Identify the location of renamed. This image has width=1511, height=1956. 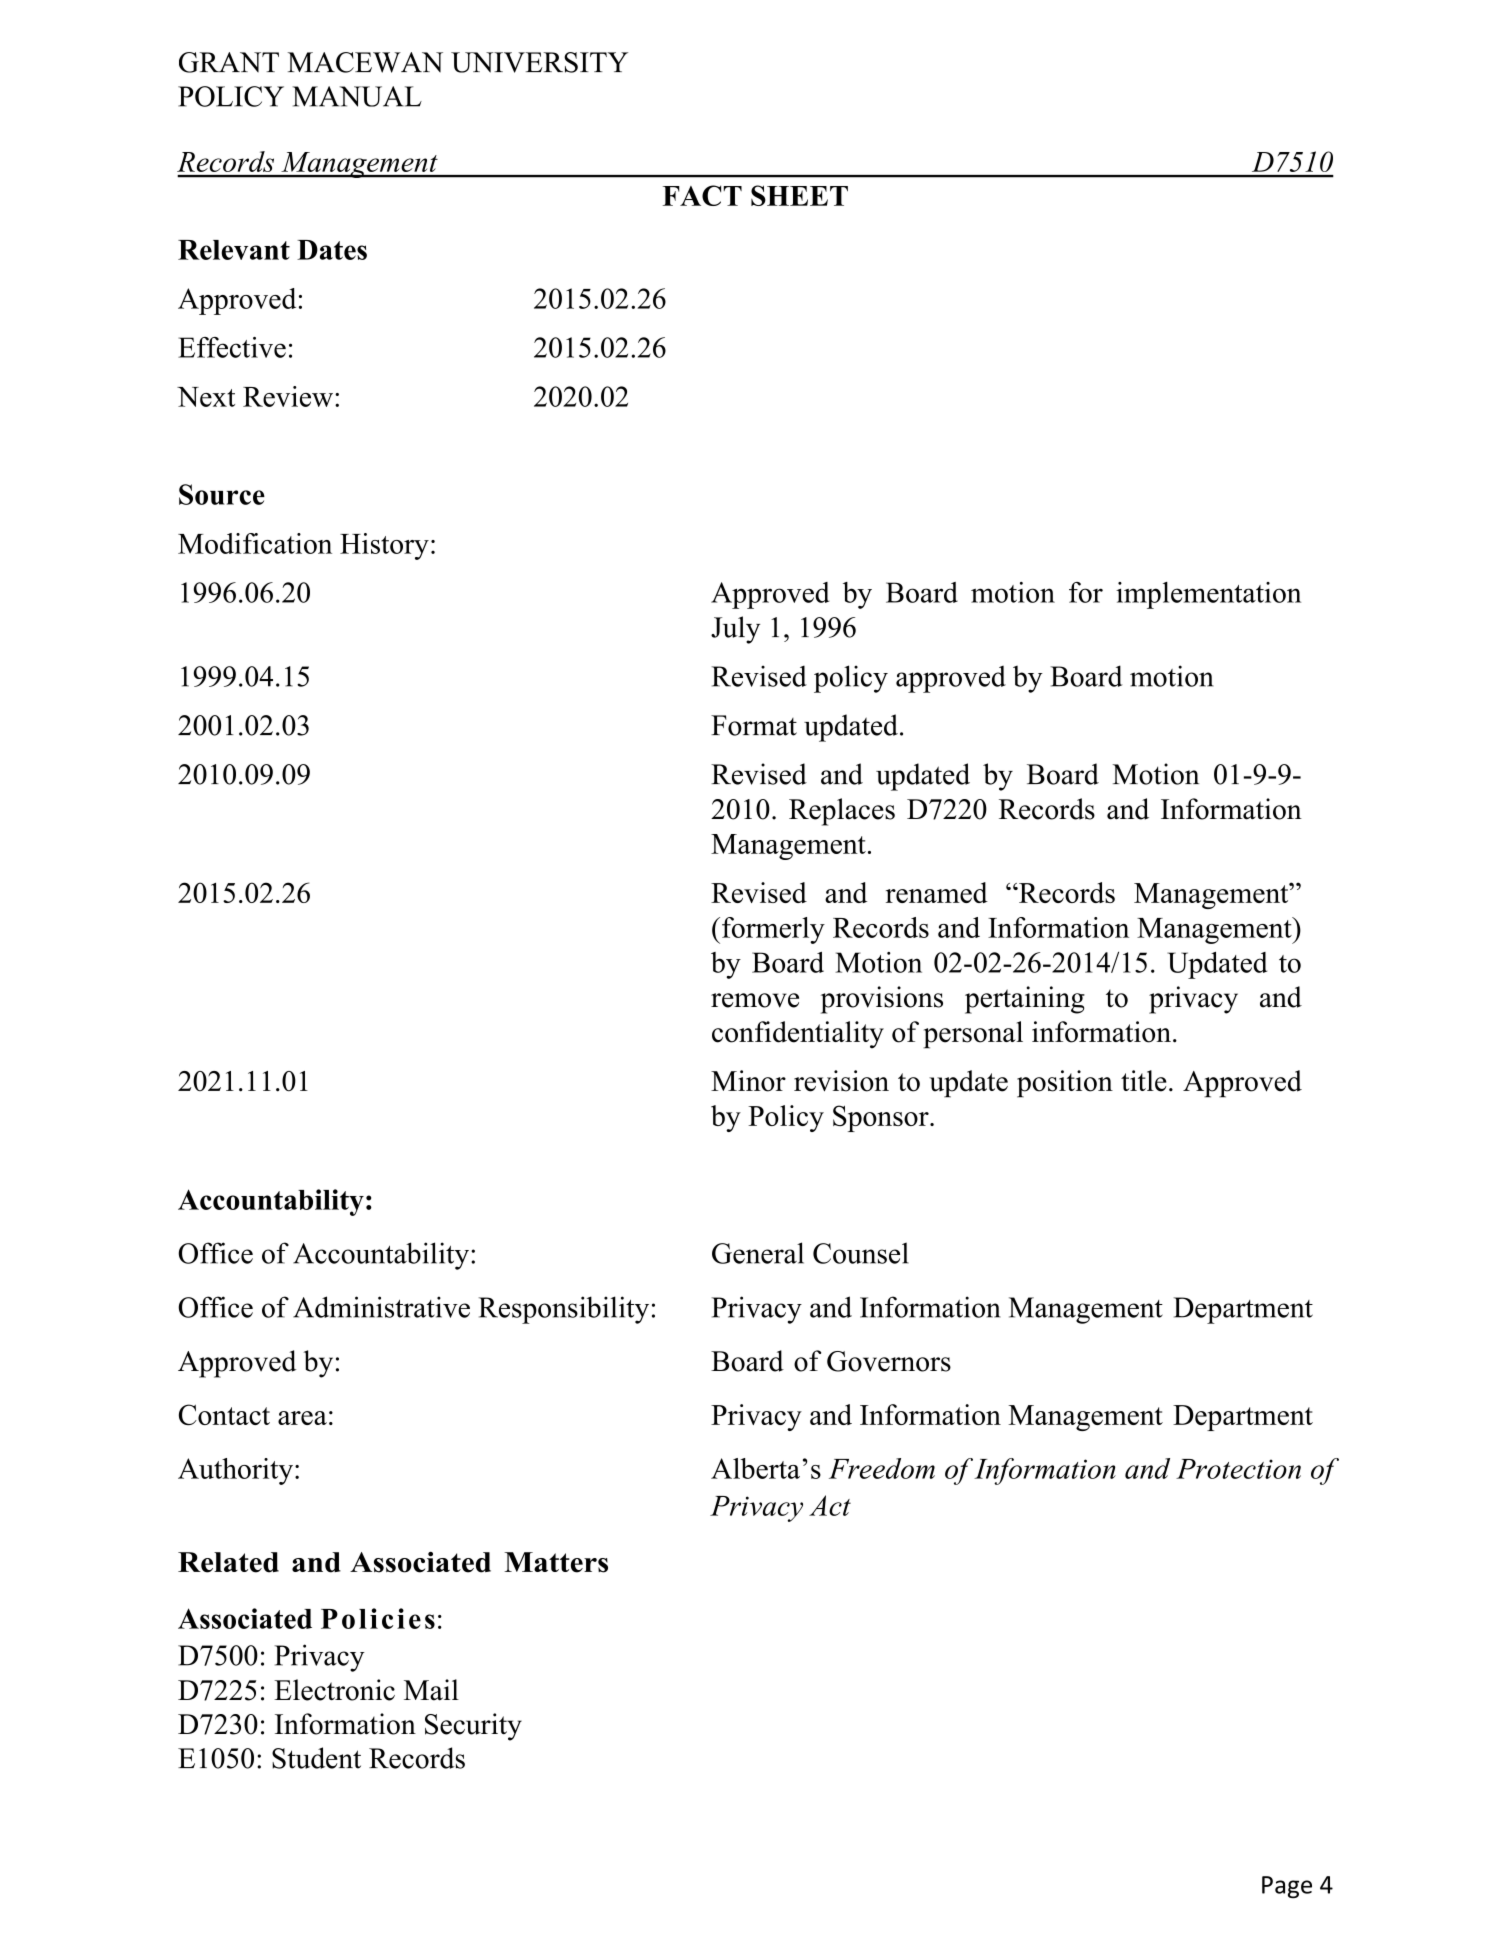
(937, 892).
